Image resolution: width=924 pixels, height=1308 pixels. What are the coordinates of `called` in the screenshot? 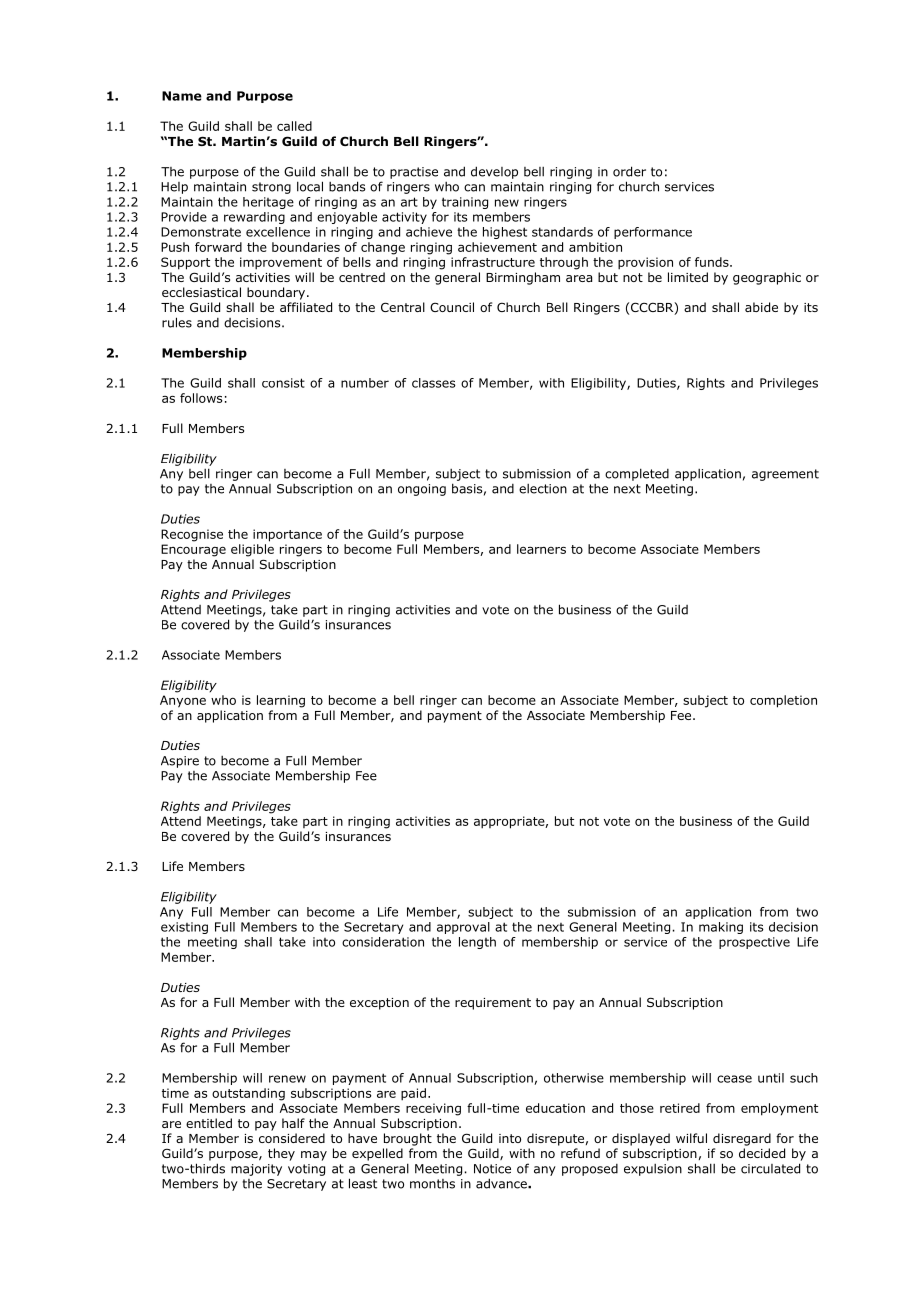 It's located at (294, 126).
